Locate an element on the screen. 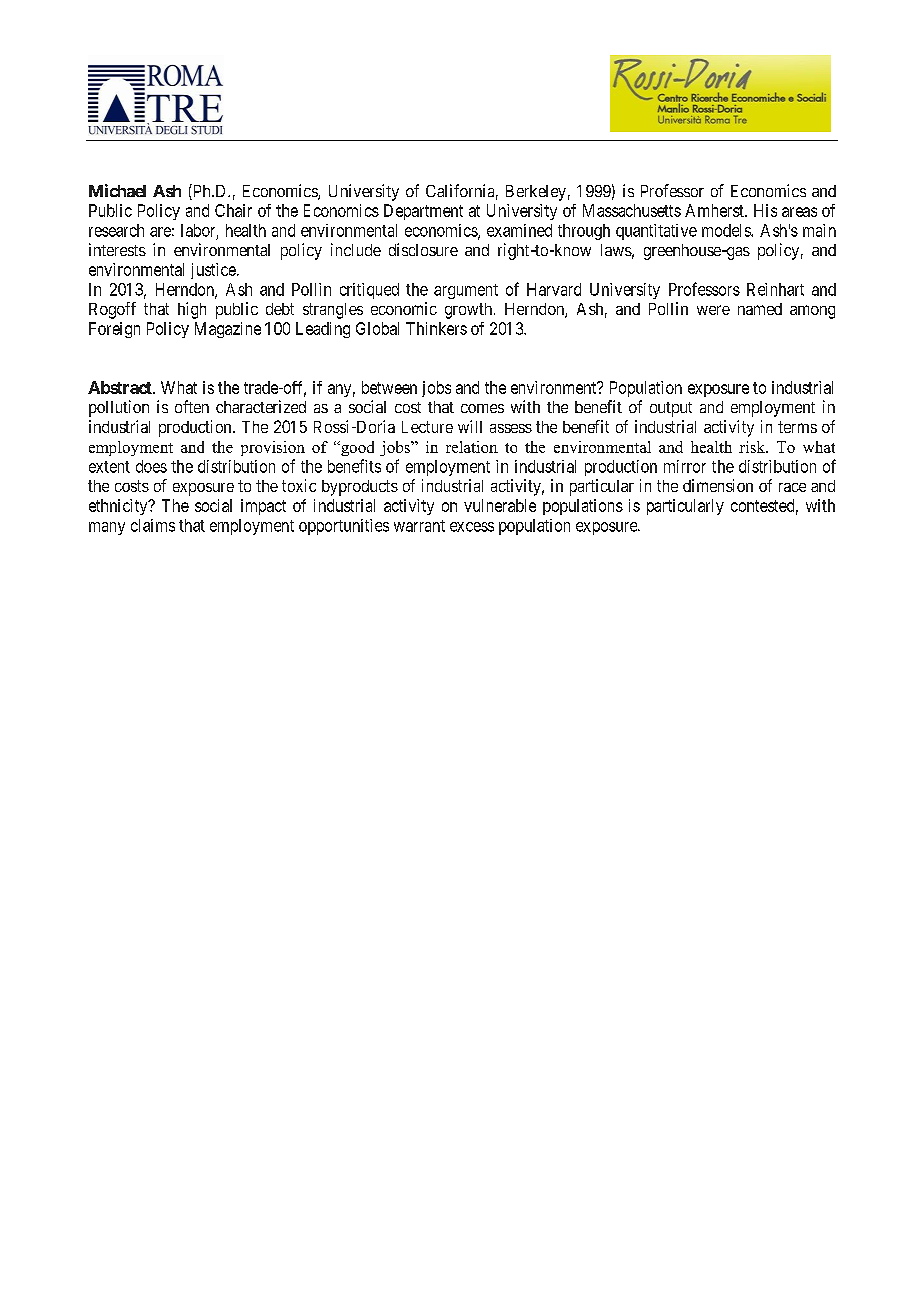 The width and height of the screenshot is (924, 1308). Chair is located at coordinates (233, 210).
